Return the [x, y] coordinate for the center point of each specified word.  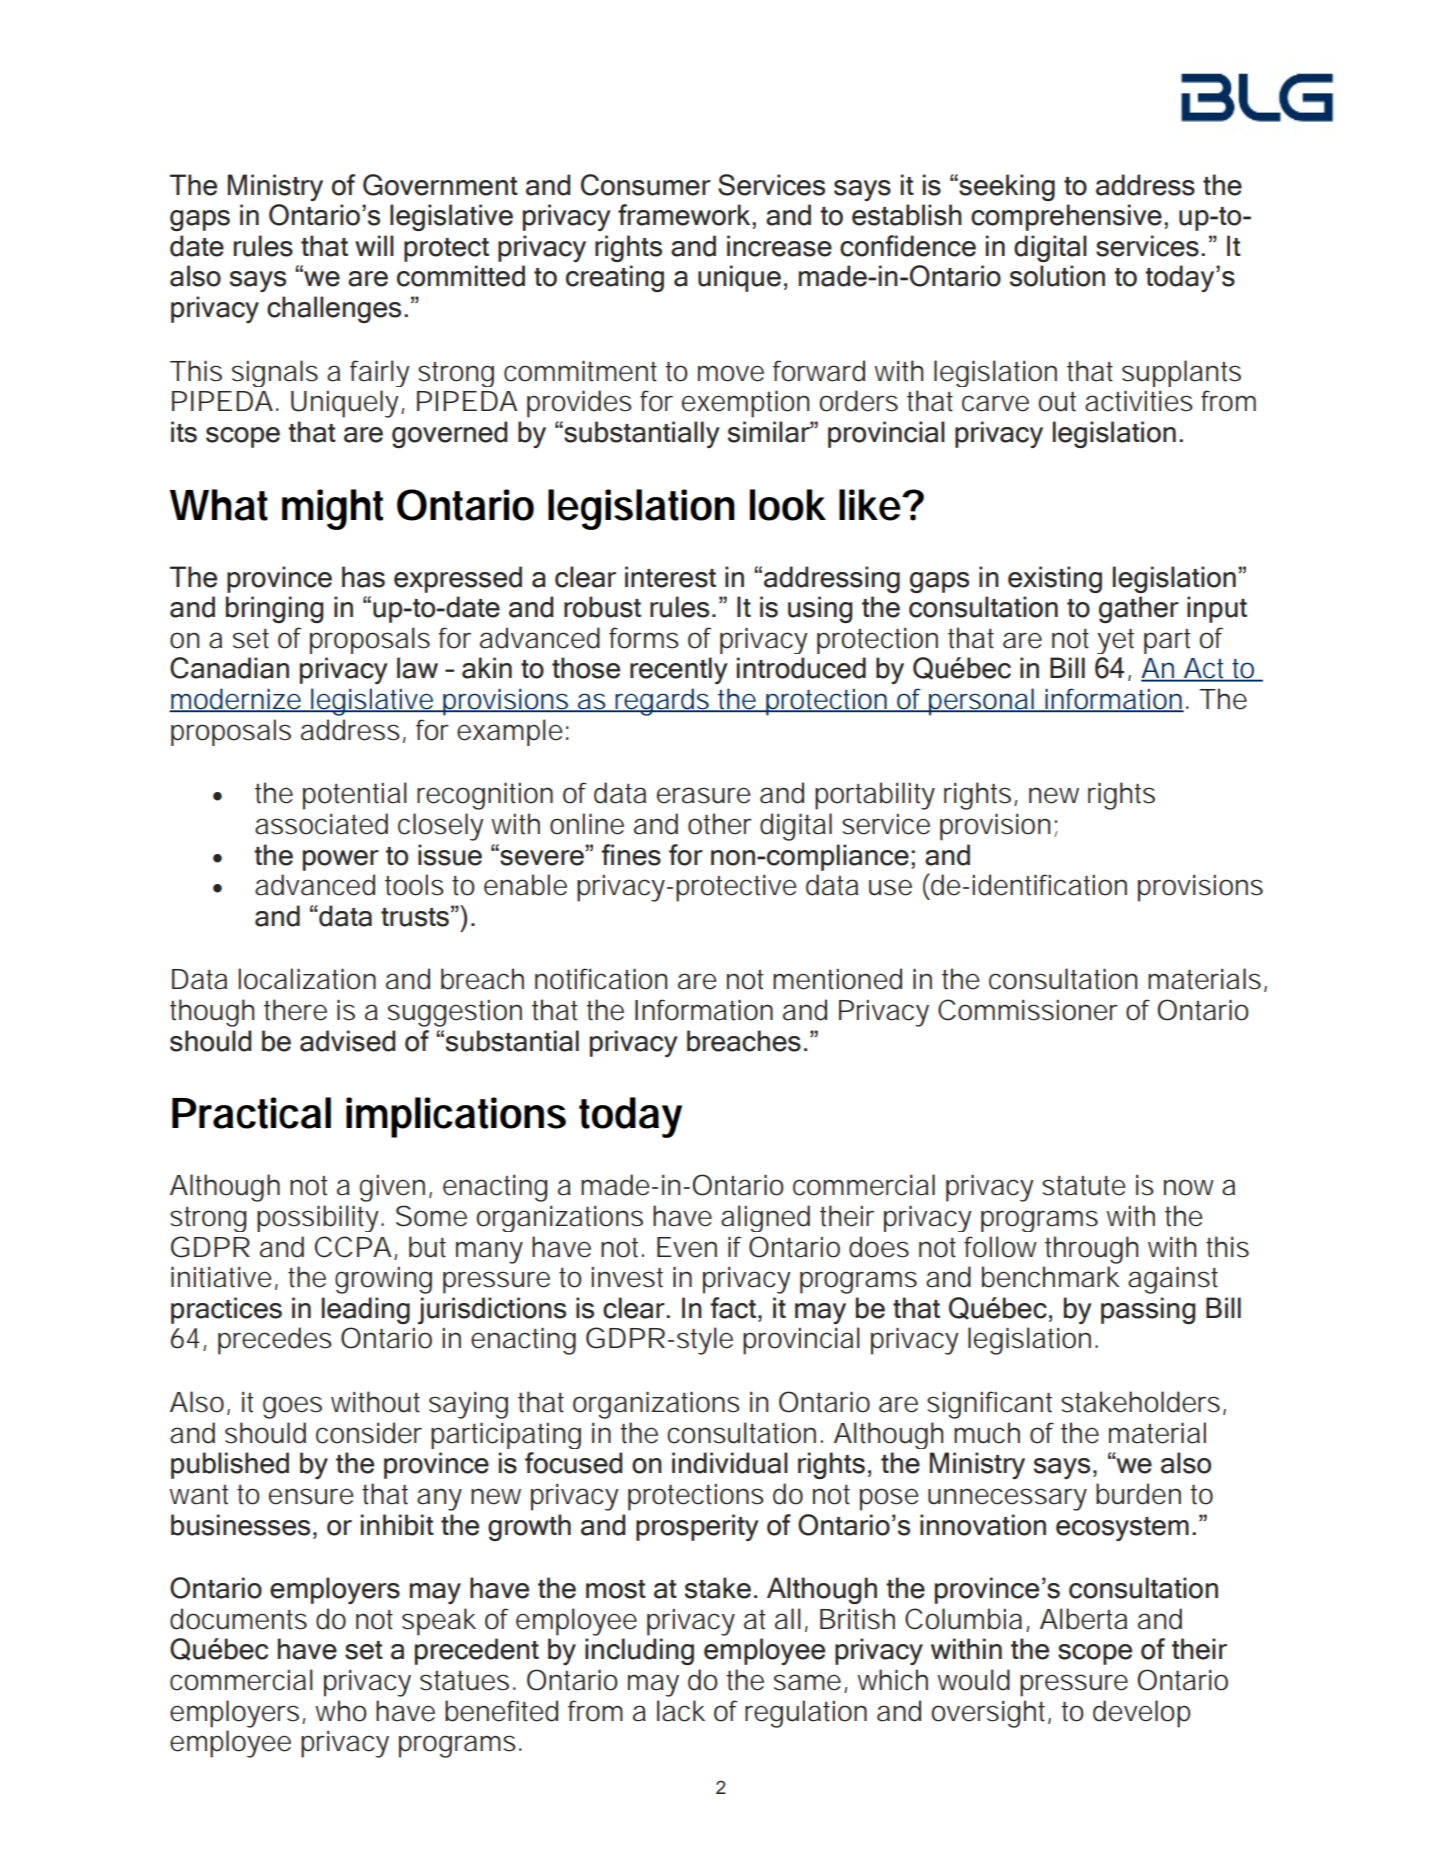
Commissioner [1028, 1010]
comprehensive [1066, 217]
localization [307, 979]
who [341, 1711]
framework [685, 215]
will [374, 245]
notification [601, 979]
